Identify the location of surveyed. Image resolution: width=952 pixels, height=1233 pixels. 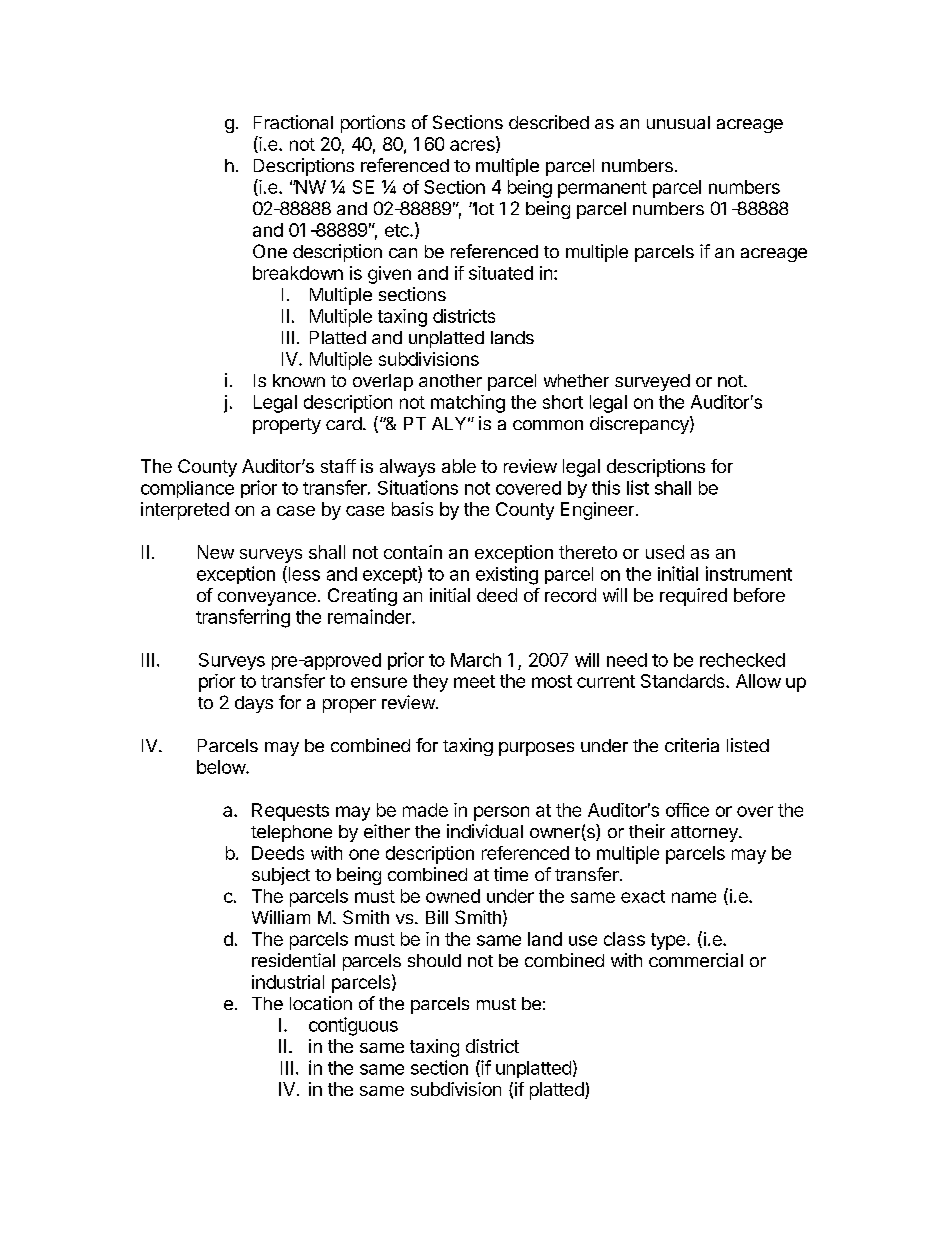
(652, 382).
